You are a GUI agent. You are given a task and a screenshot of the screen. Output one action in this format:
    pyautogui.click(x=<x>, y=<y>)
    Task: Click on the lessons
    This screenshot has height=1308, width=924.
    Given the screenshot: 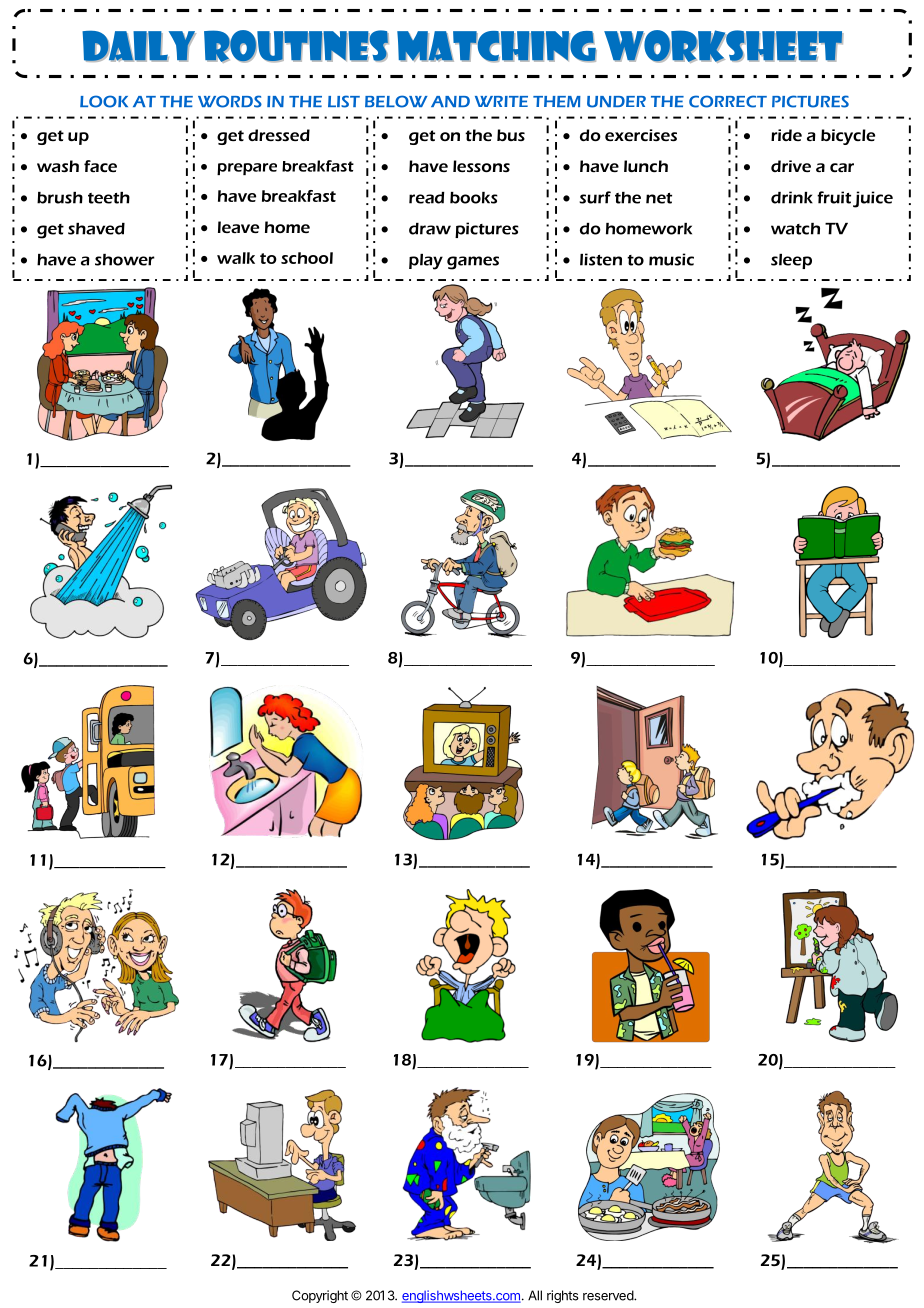 What is the action you would take?
    pyautogui.click(x=481, y=166)
